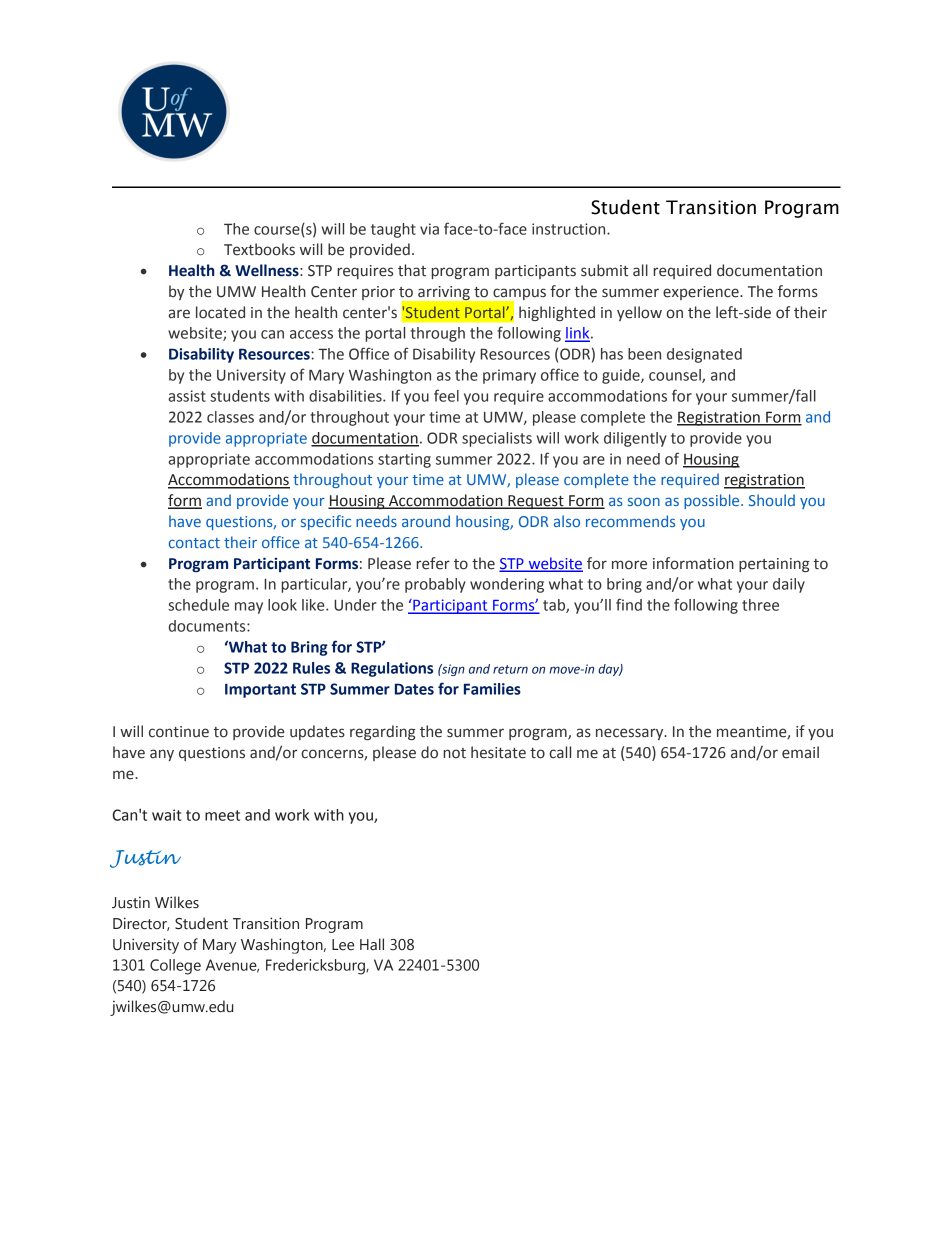  I want to click on wondering, so click(507, 585).
